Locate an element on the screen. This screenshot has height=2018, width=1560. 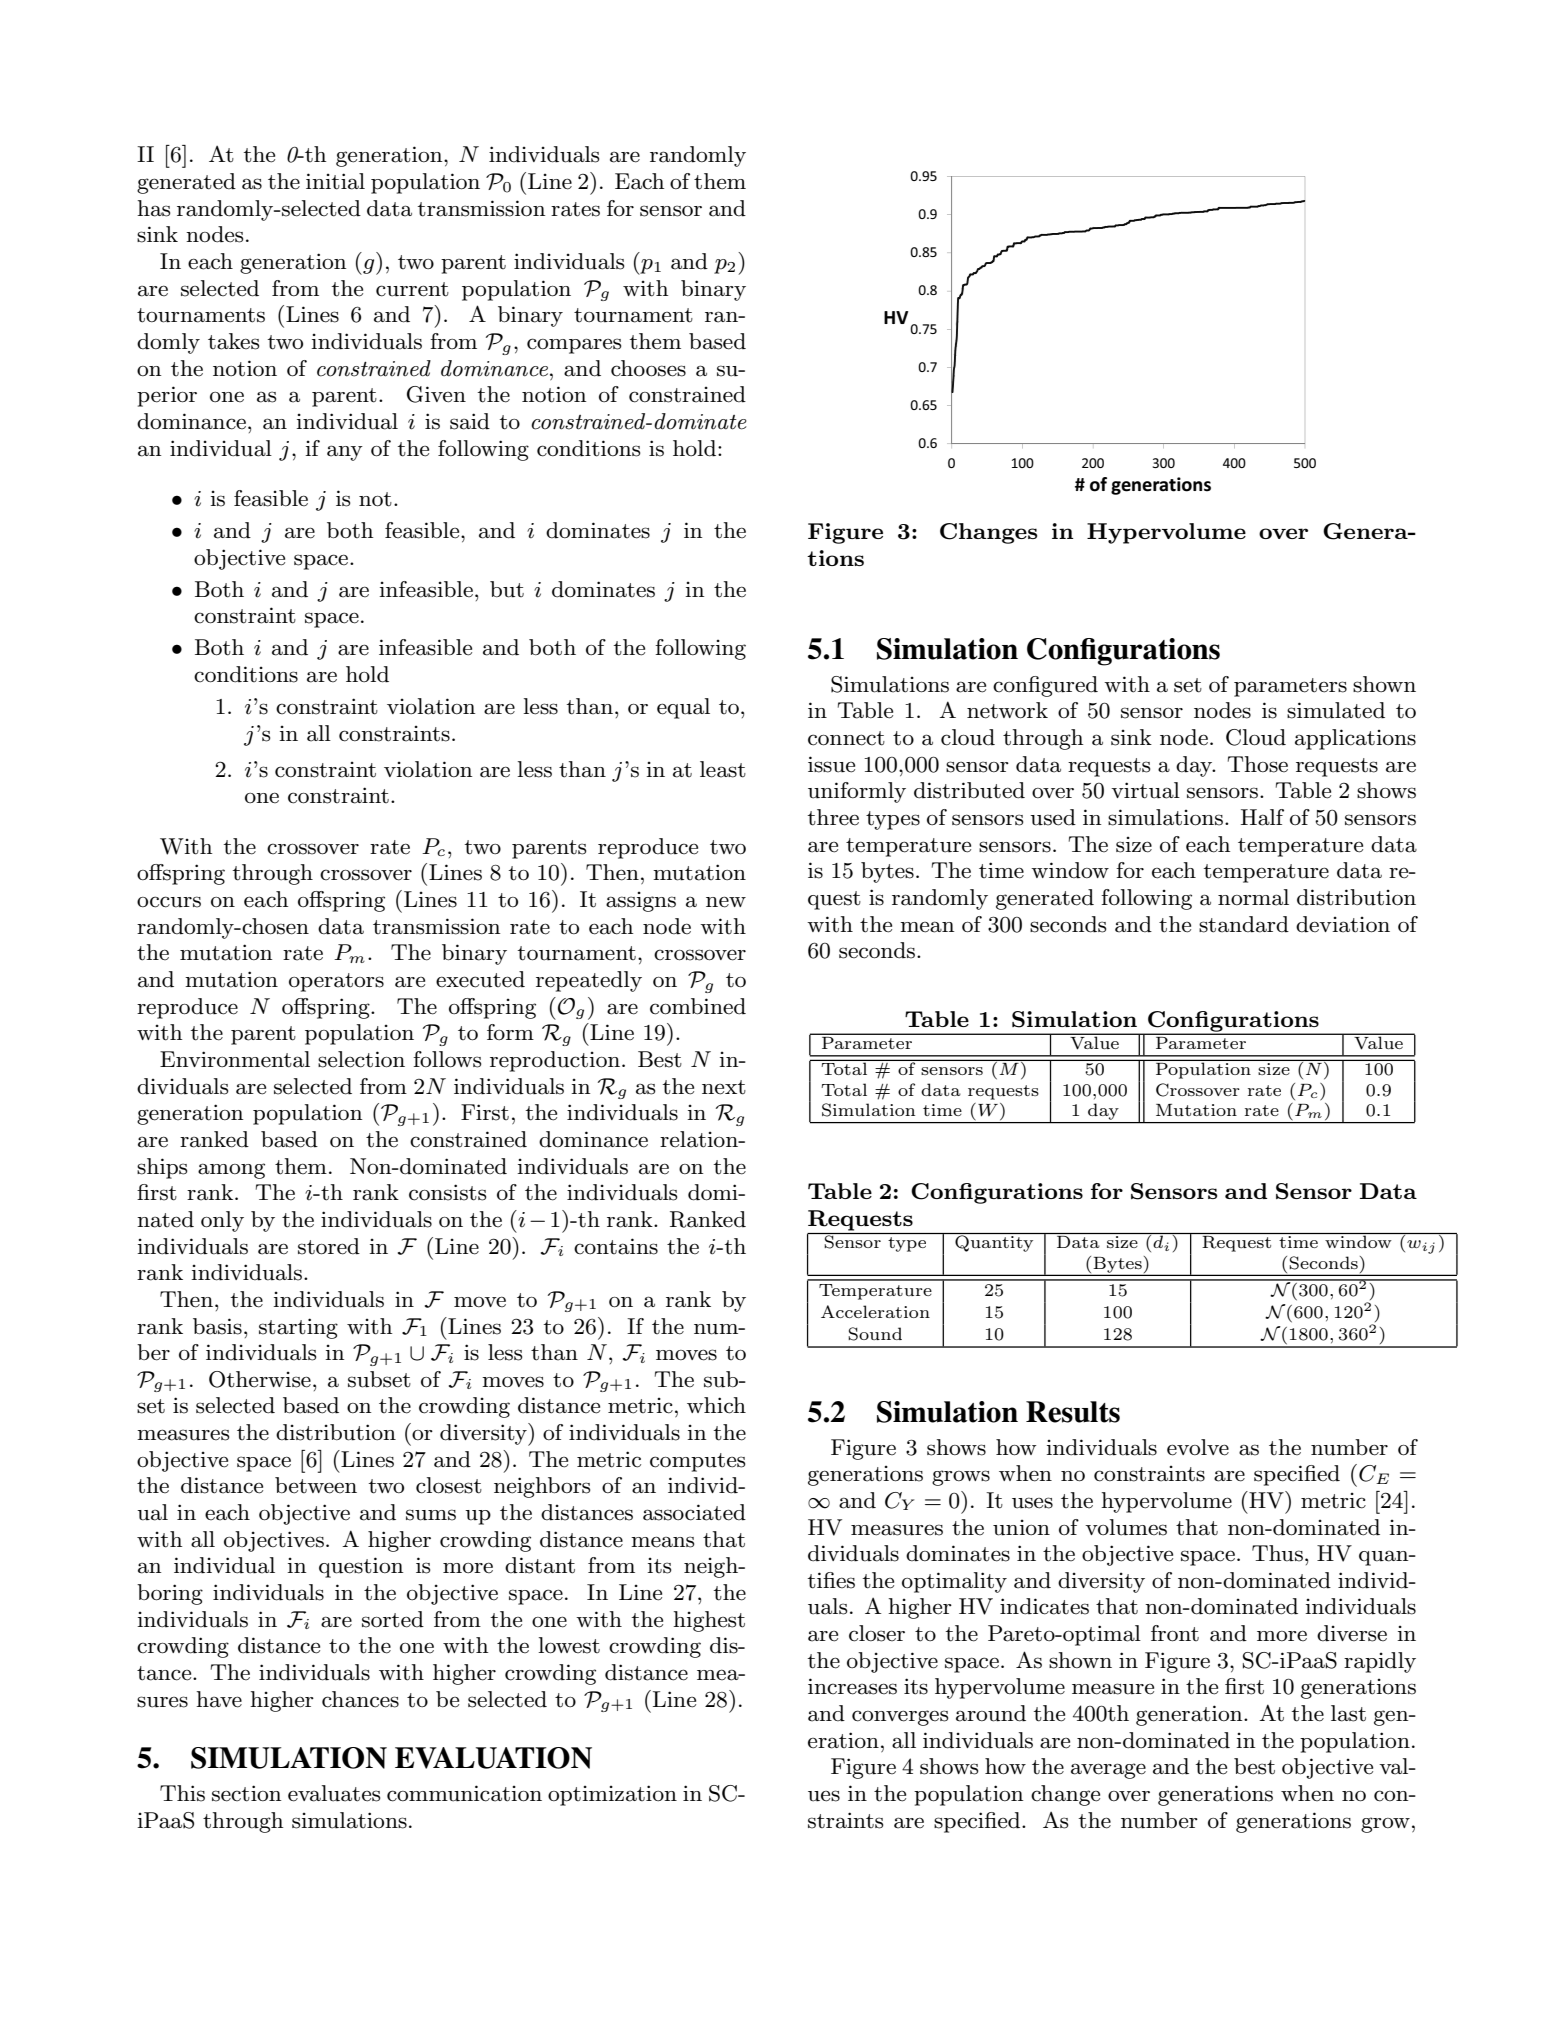
compares is located at coordinates (574, 346).
